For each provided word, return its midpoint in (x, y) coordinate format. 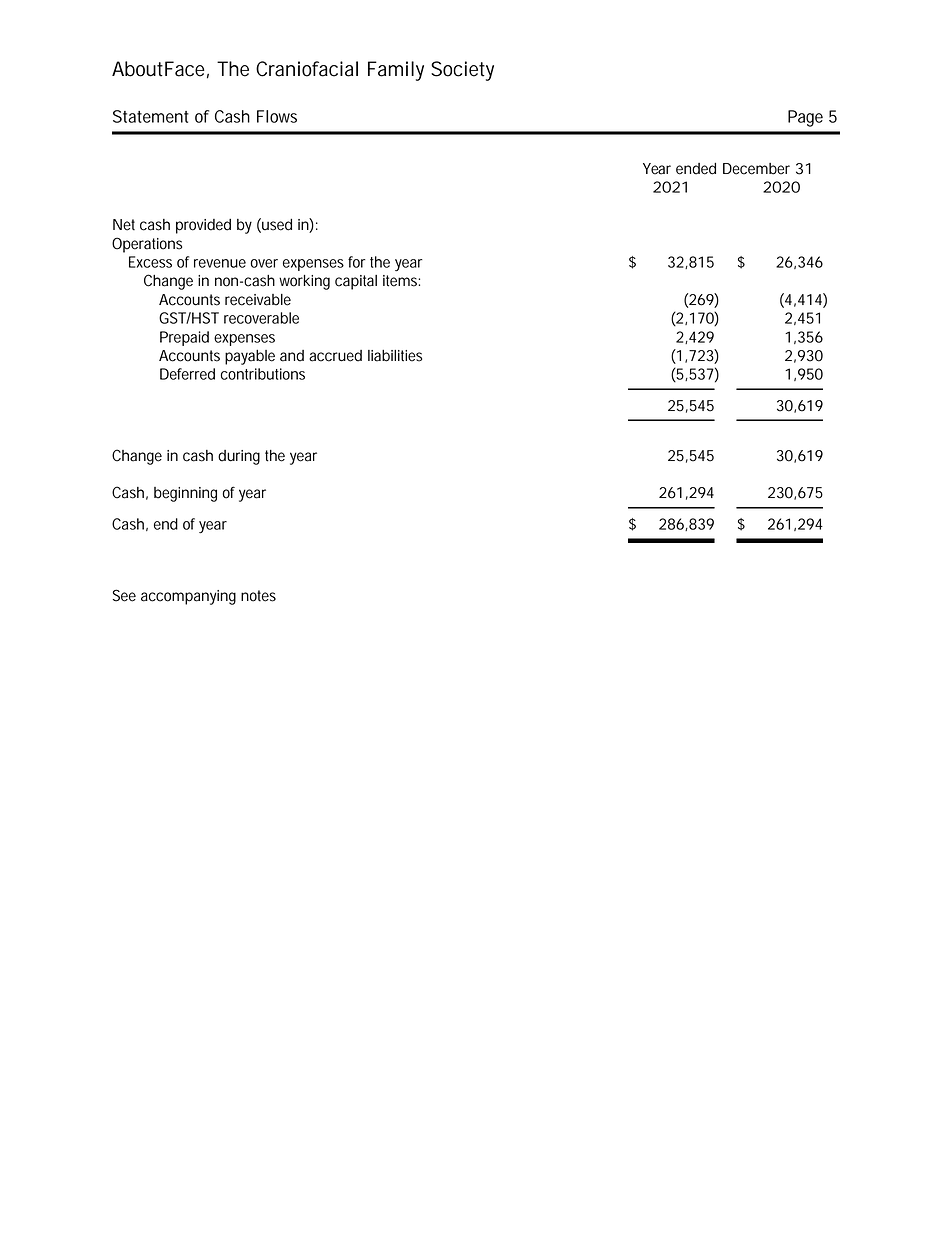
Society (462, 71)
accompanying (188, 597)
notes (258, 596)
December (756, 169)
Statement (151, 116)
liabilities (395, 356)
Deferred (187, 374)
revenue (220, 263)
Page (805, 118)
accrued (335, 356)
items (400, 281)
